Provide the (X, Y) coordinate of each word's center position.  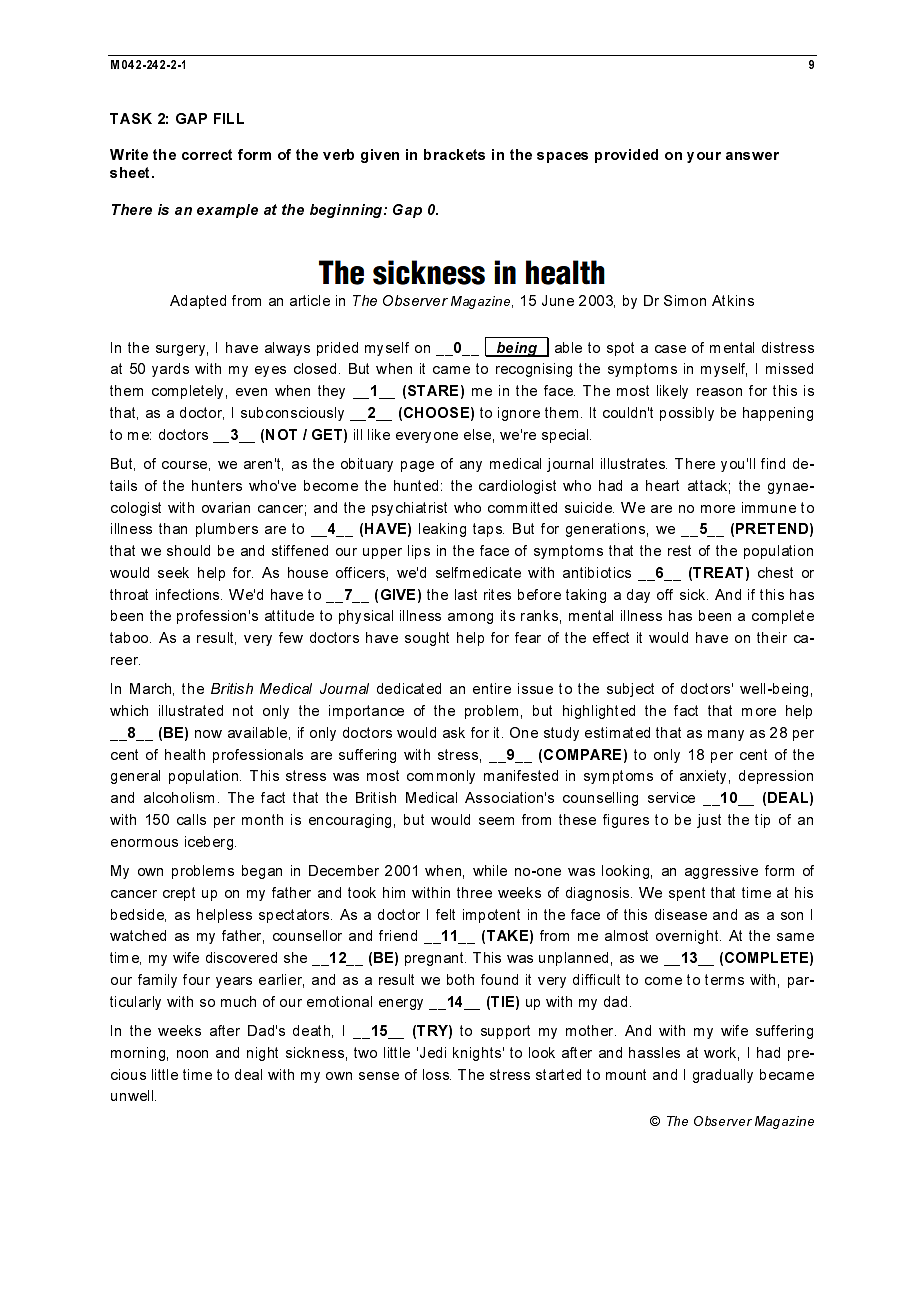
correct (207, 154)
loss (437, 1074)
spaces (562, 157)
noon (192, 1054)
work (721, 1054)
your (704, 157)
